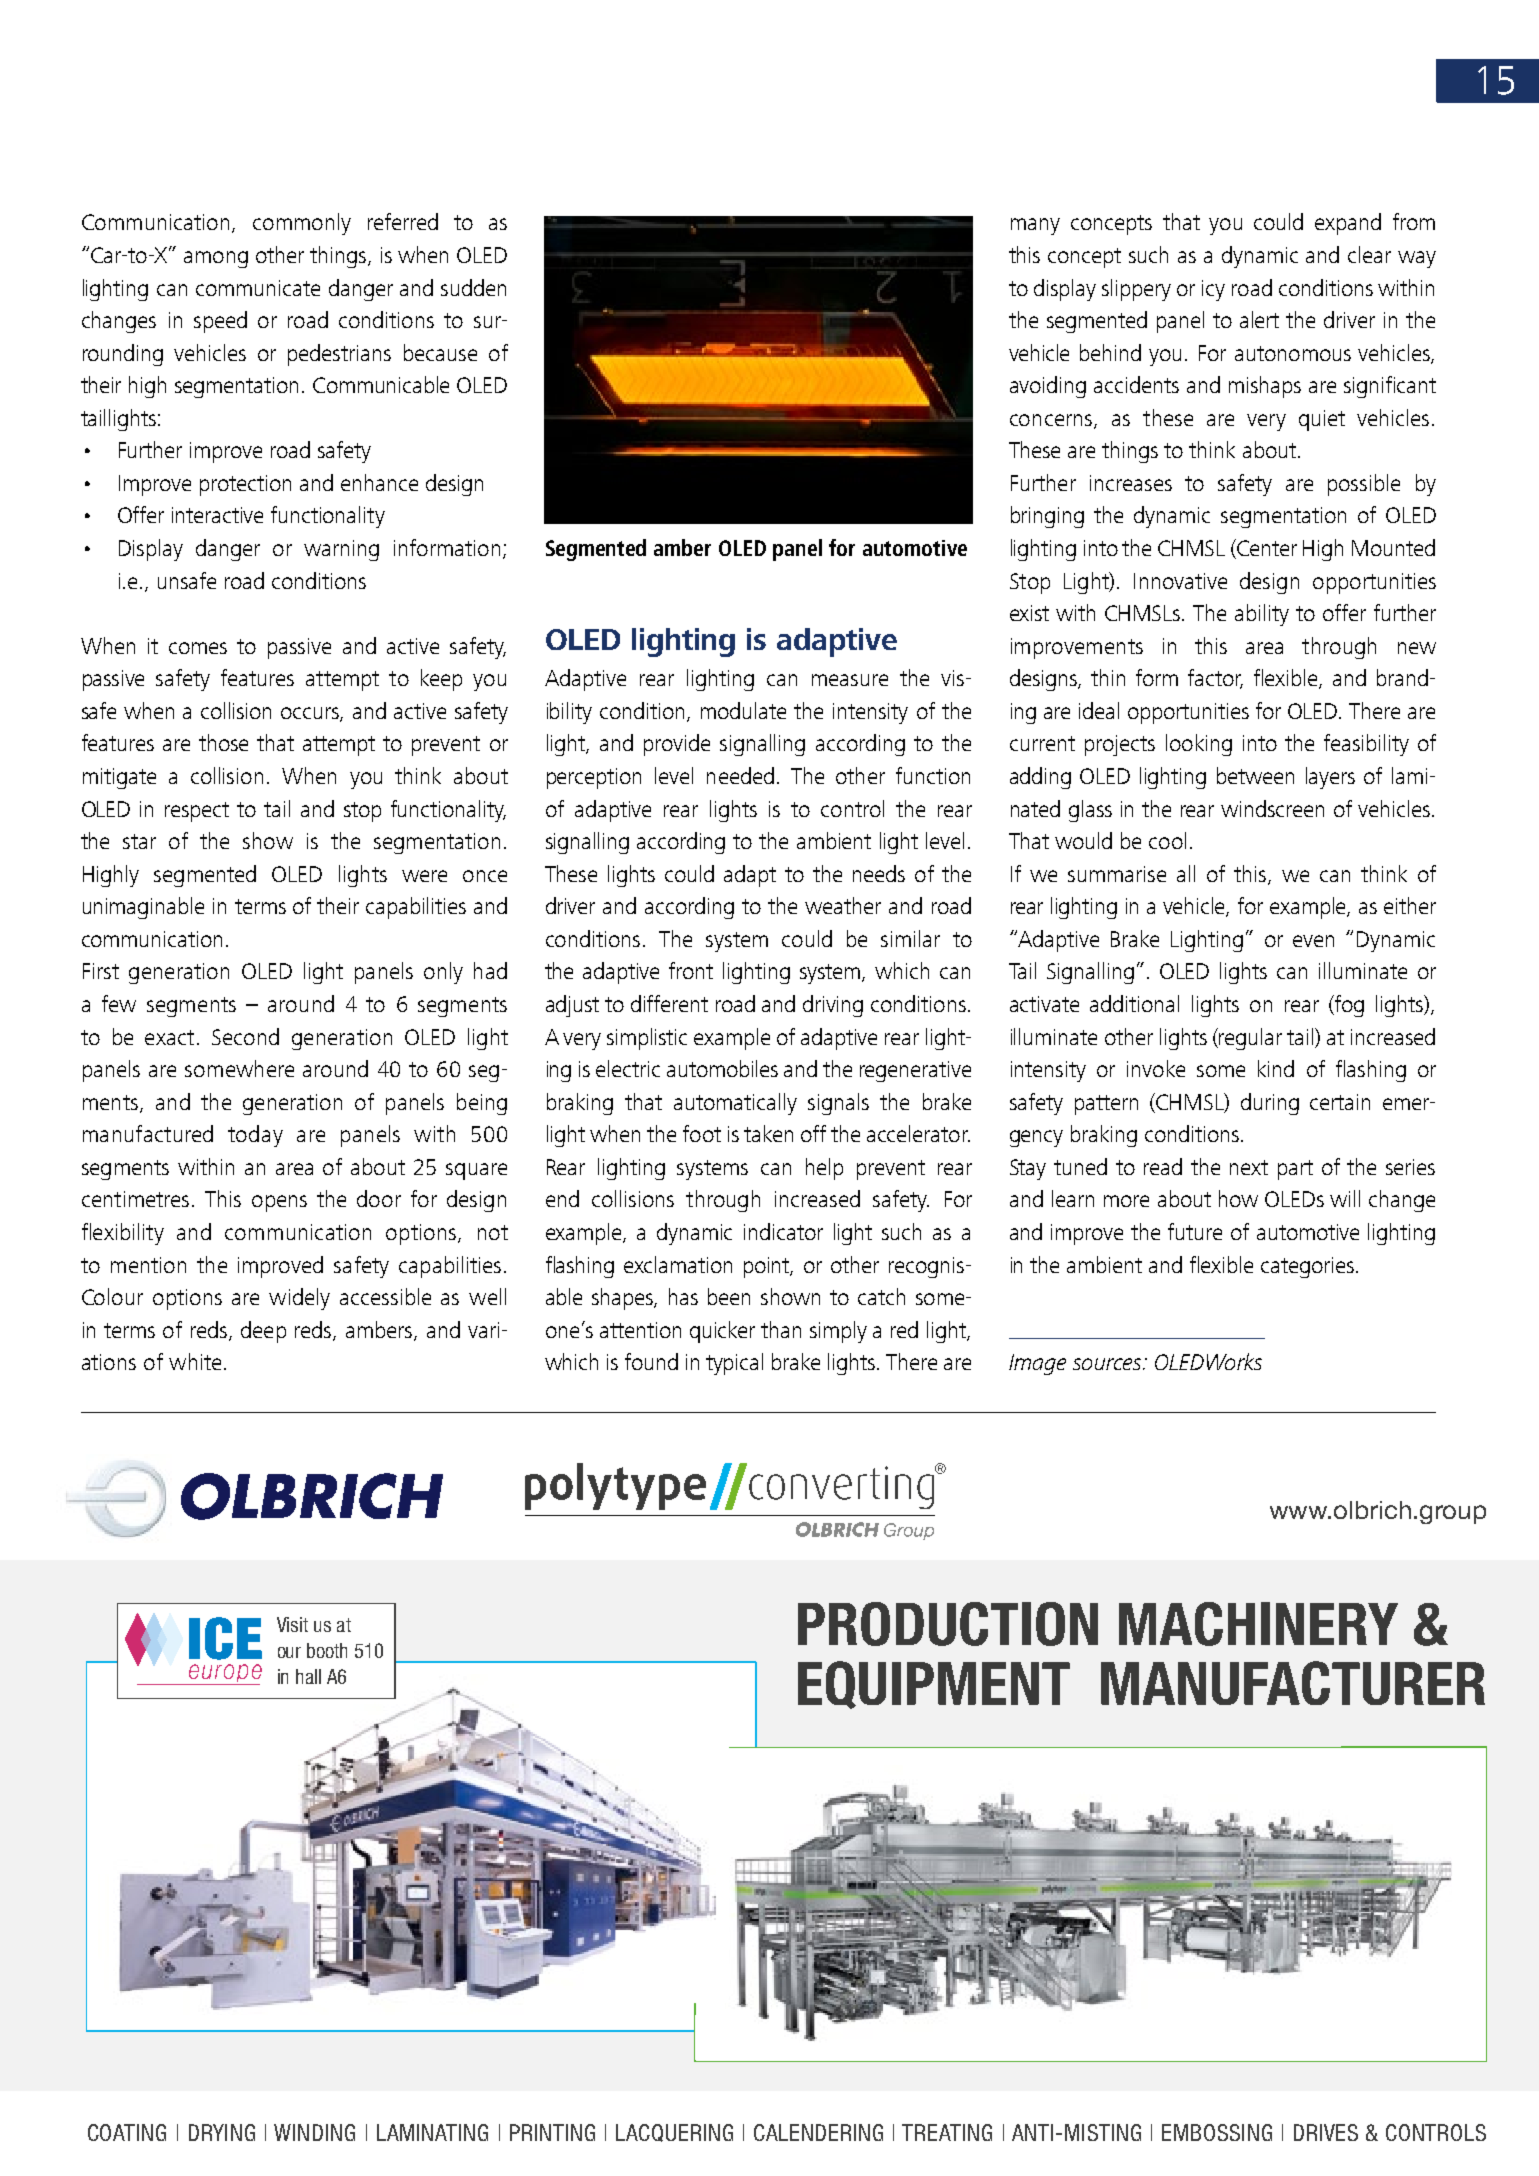 The image size is (1539, 2176). What do you see at coordinates (768, 1133) in the page?
I see `taken` at bounding box center [768, 1133].
